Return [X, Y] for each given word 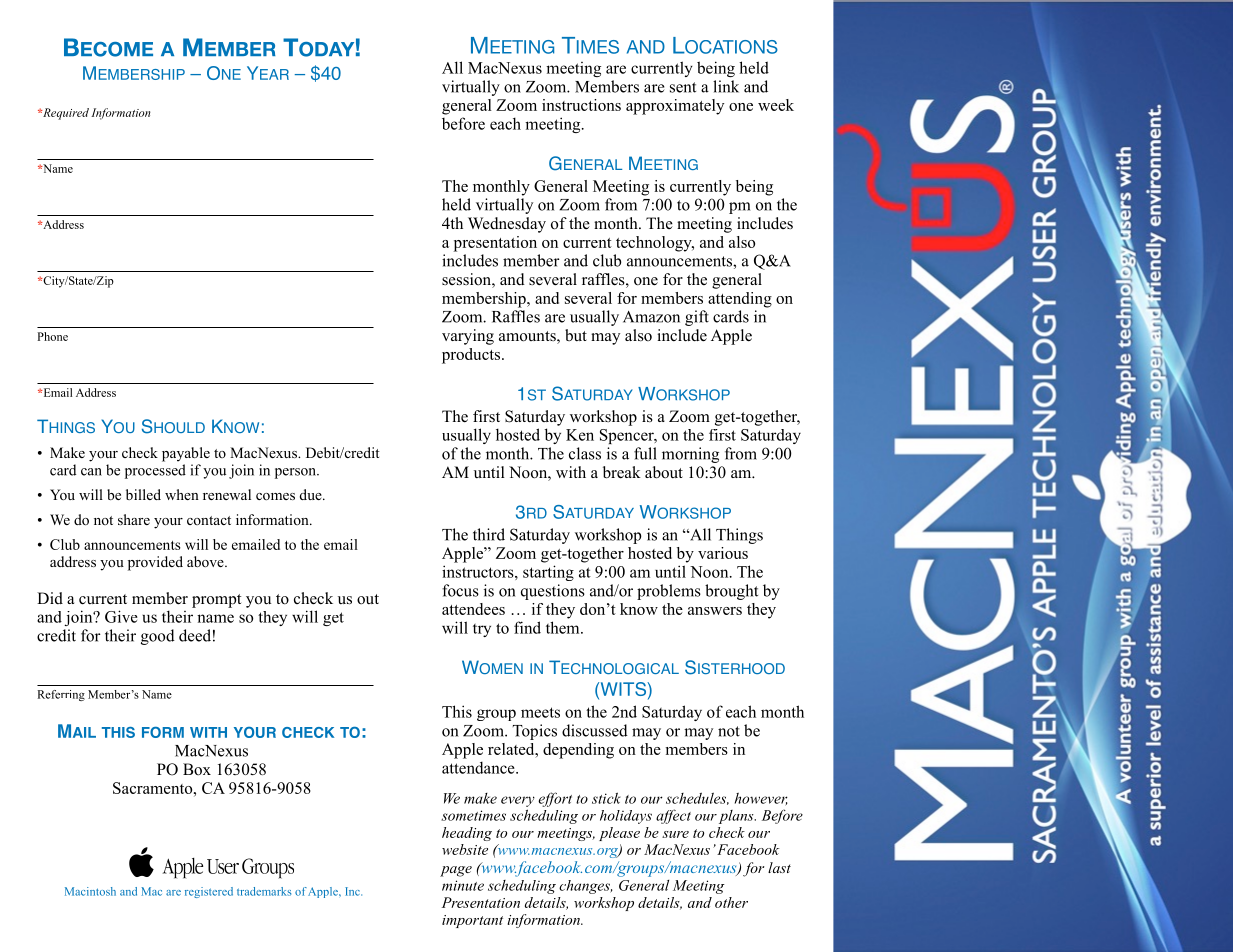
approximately [675, 107]
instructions [581, 105]
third [489, 534]
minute [463, 885]
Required [65, 114]
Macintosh [90, 891]
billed [143, 494]
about [664, 472]
